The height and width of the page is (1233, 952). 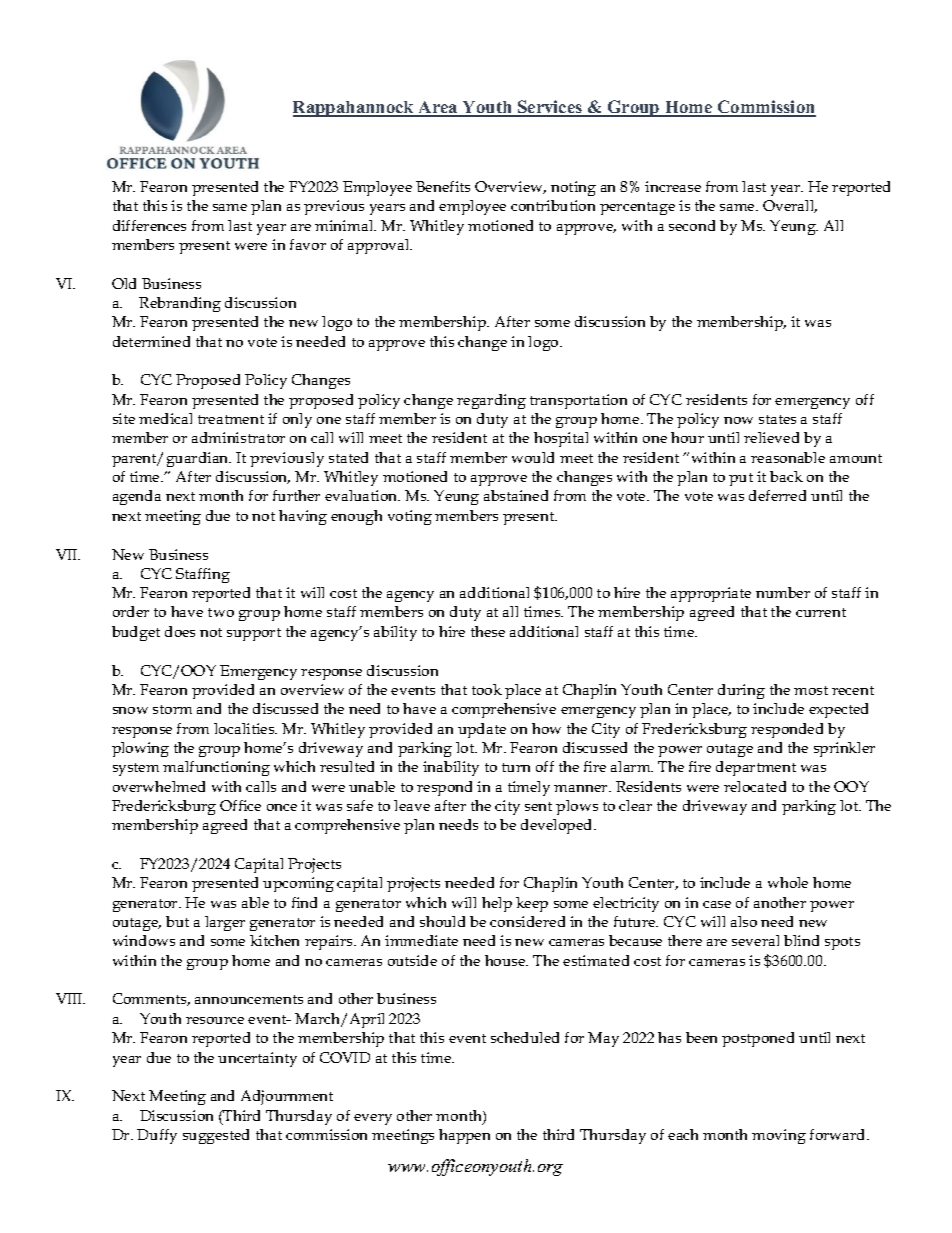 I want to click on number, so click(x=783, y=592).
